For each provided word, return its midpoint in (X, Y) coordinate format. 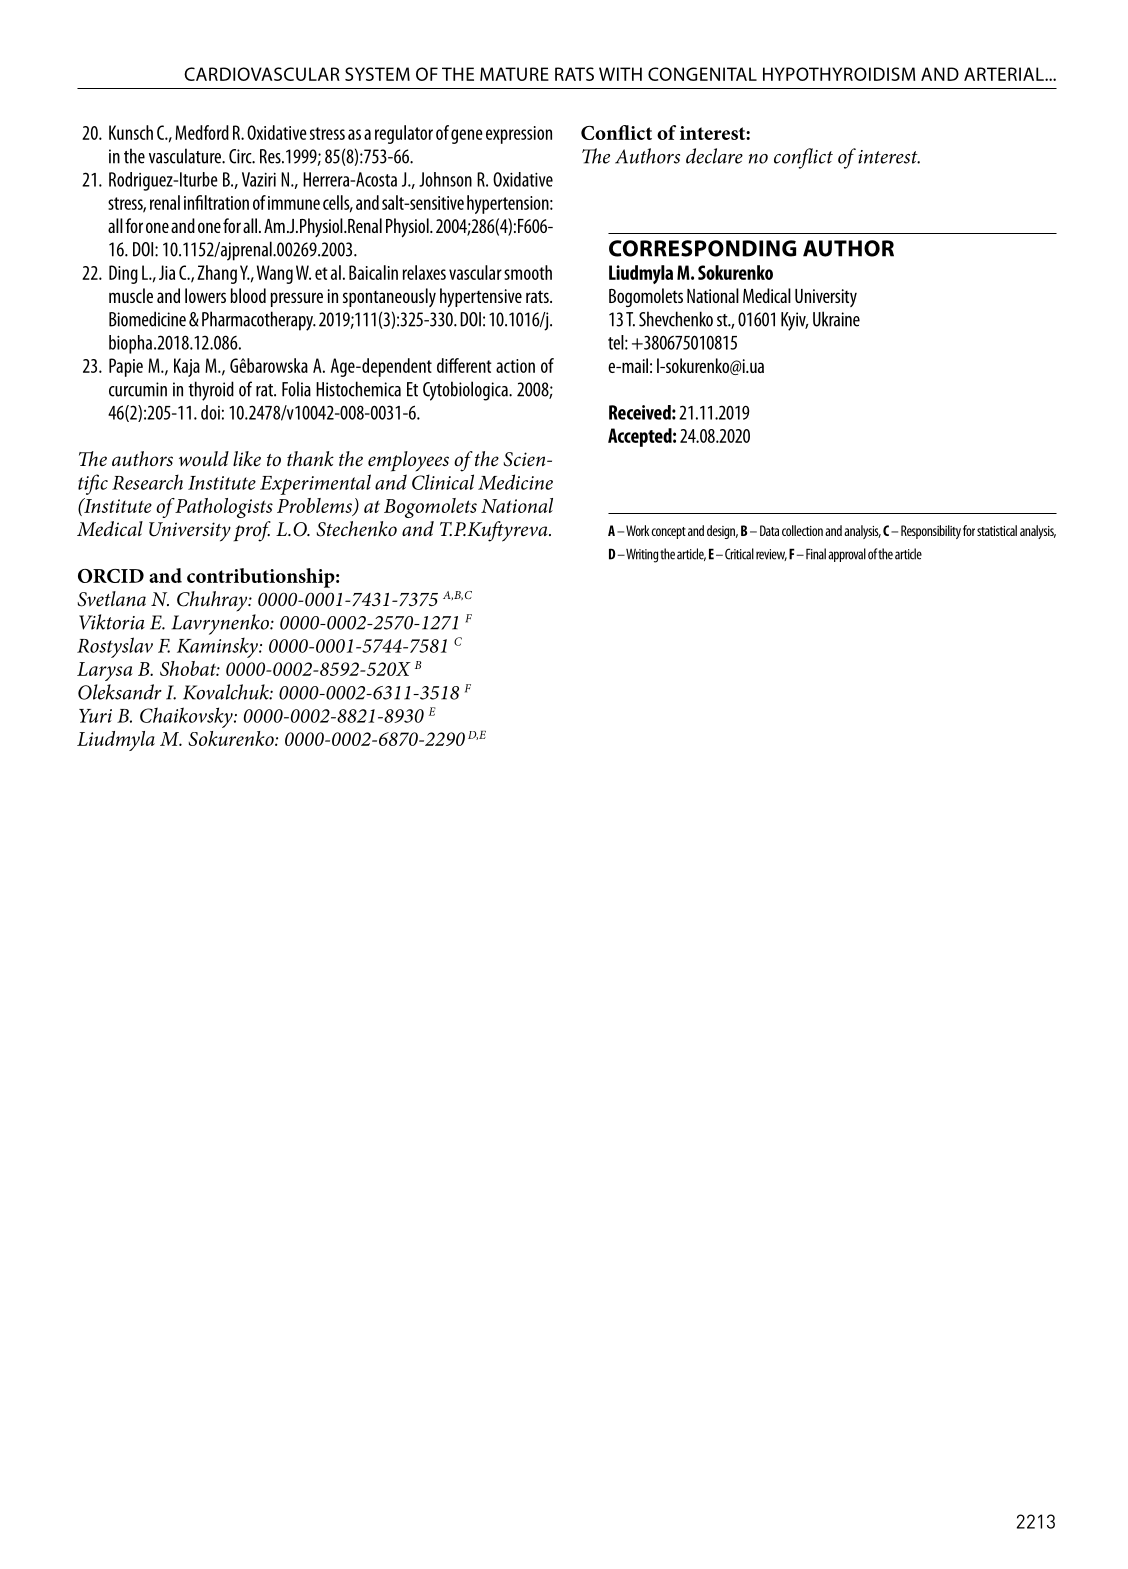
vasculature (186, 156)
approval (847, 555)
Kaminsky (218, 647)
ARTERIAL (1005, 74)
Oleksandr (120, 692)
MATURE (514, 74)
